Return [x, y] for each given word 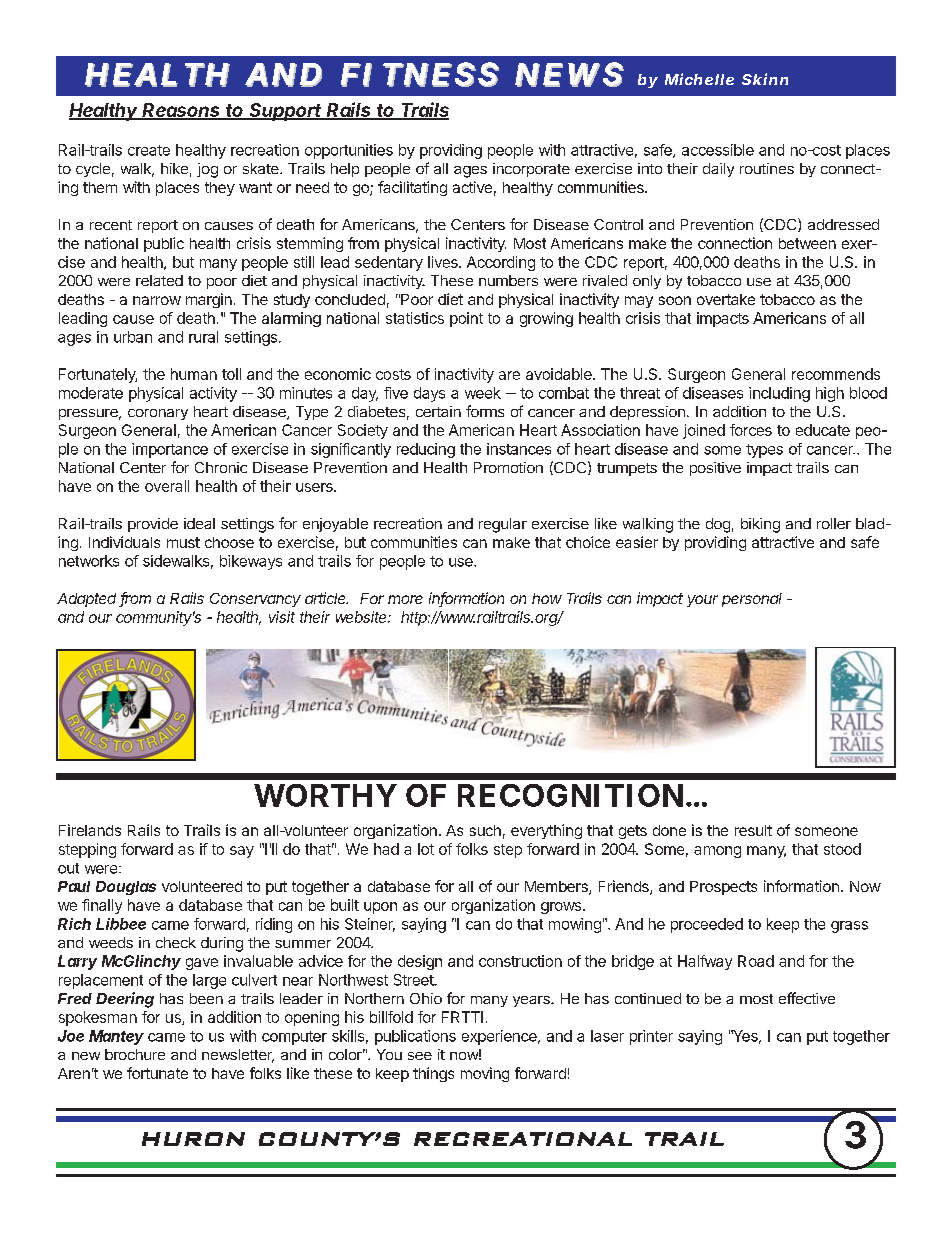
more [405, 599]
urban [133, 337]
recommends [836, 374]
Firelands [90, 830]
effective [807, 998]
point [466, 319]
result [753, 830]
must [183, 542]
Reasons [182, 111]
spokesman [98, 1018]
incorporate [531, 170]
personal [752, 600]
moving [485, 1074]
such [485, 830]
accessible [718, 150]
